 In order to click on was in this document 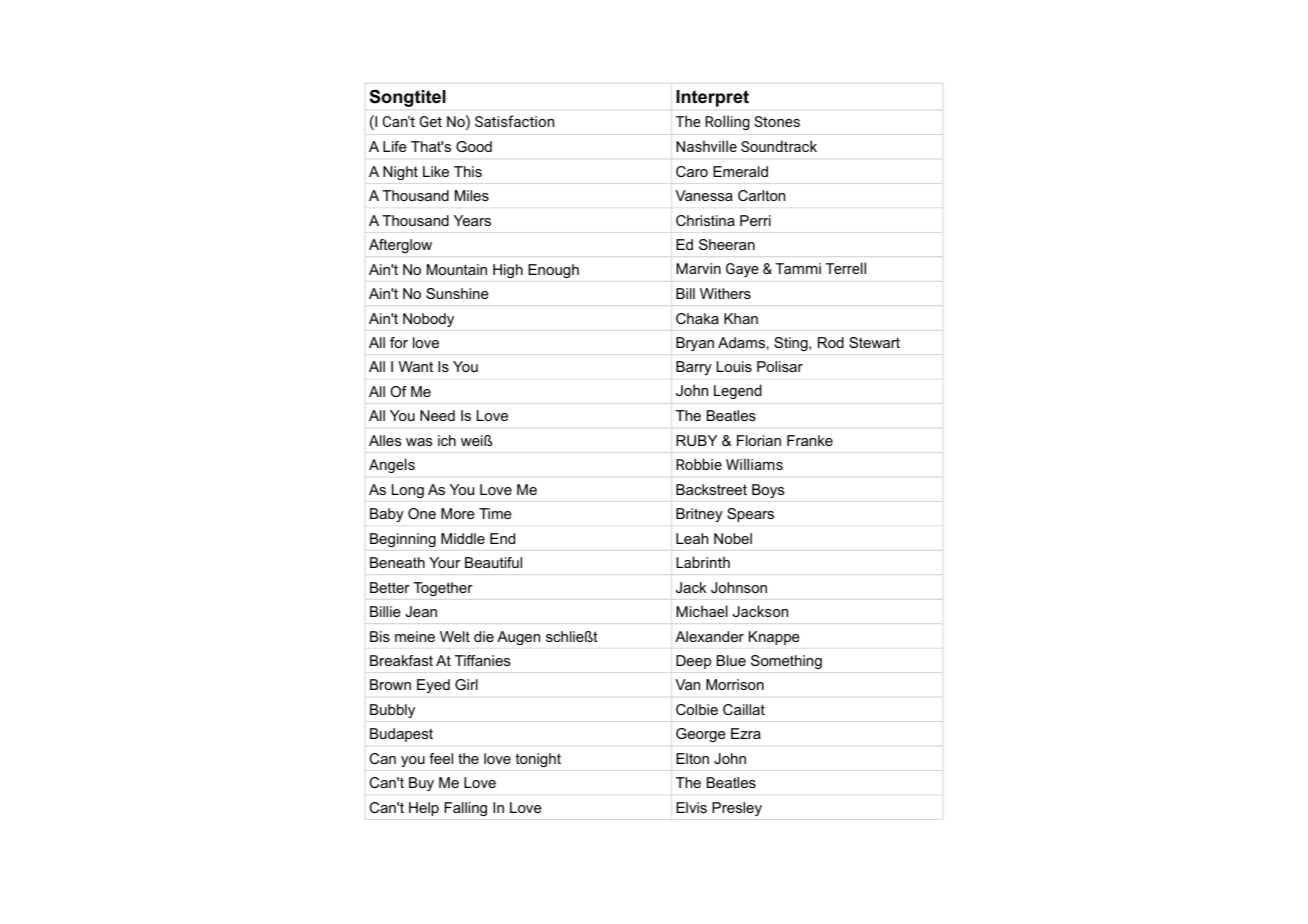, I will do `click(419, 442)`.
